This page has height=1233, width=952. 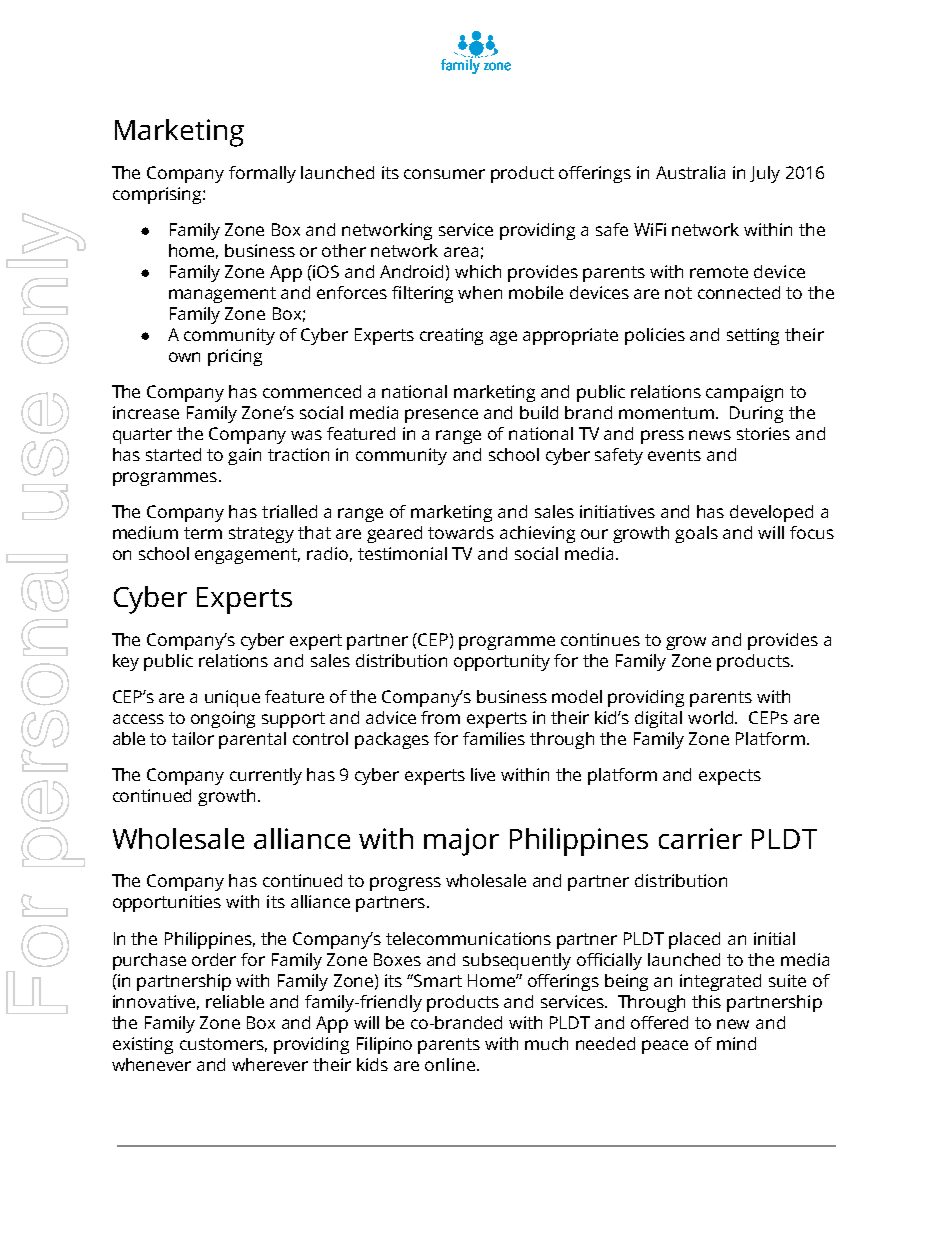 I want to click on events, so click(x=674, y=455).
